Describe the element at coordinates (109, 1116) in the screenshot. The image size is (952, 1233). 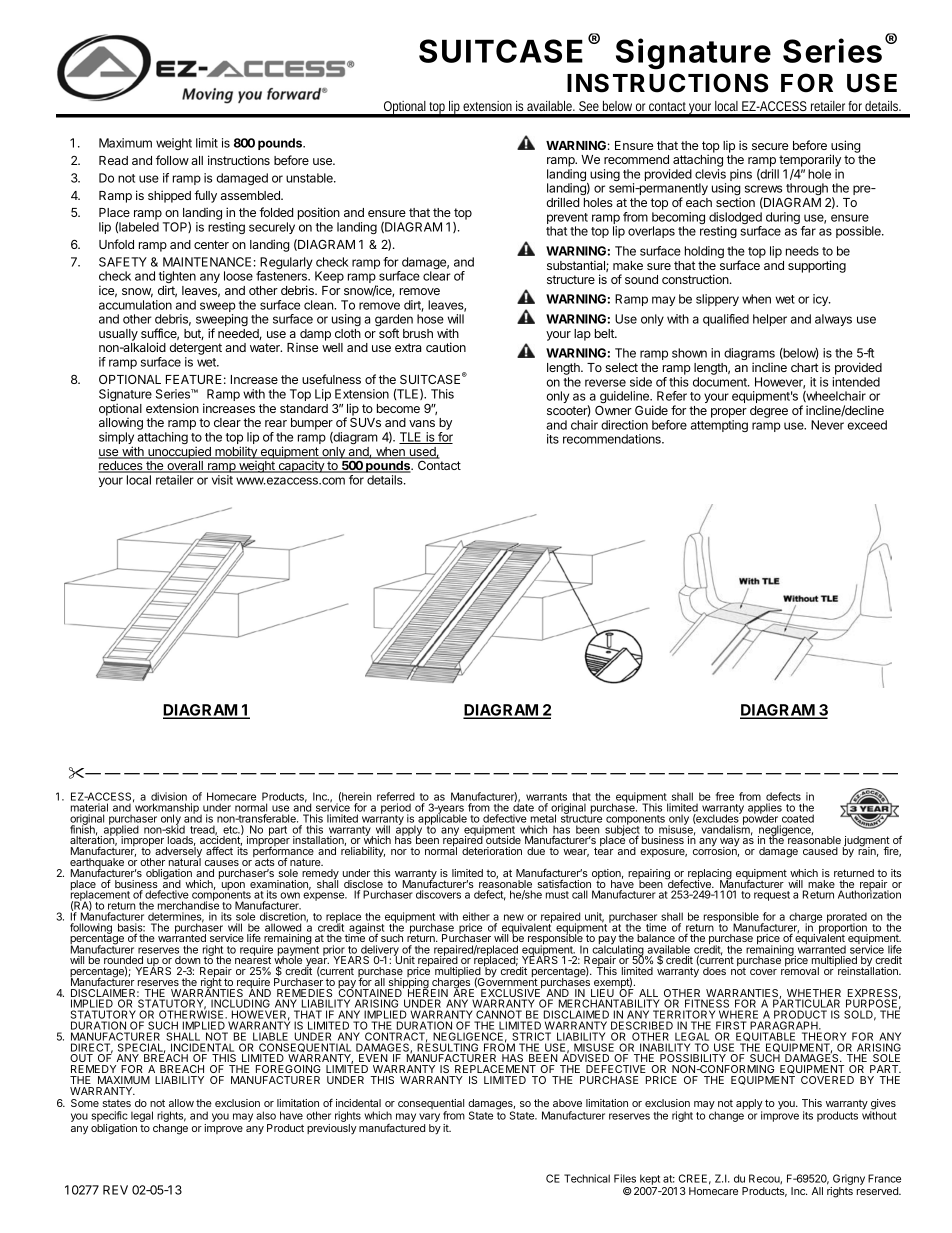
I see `specific` at that location.
